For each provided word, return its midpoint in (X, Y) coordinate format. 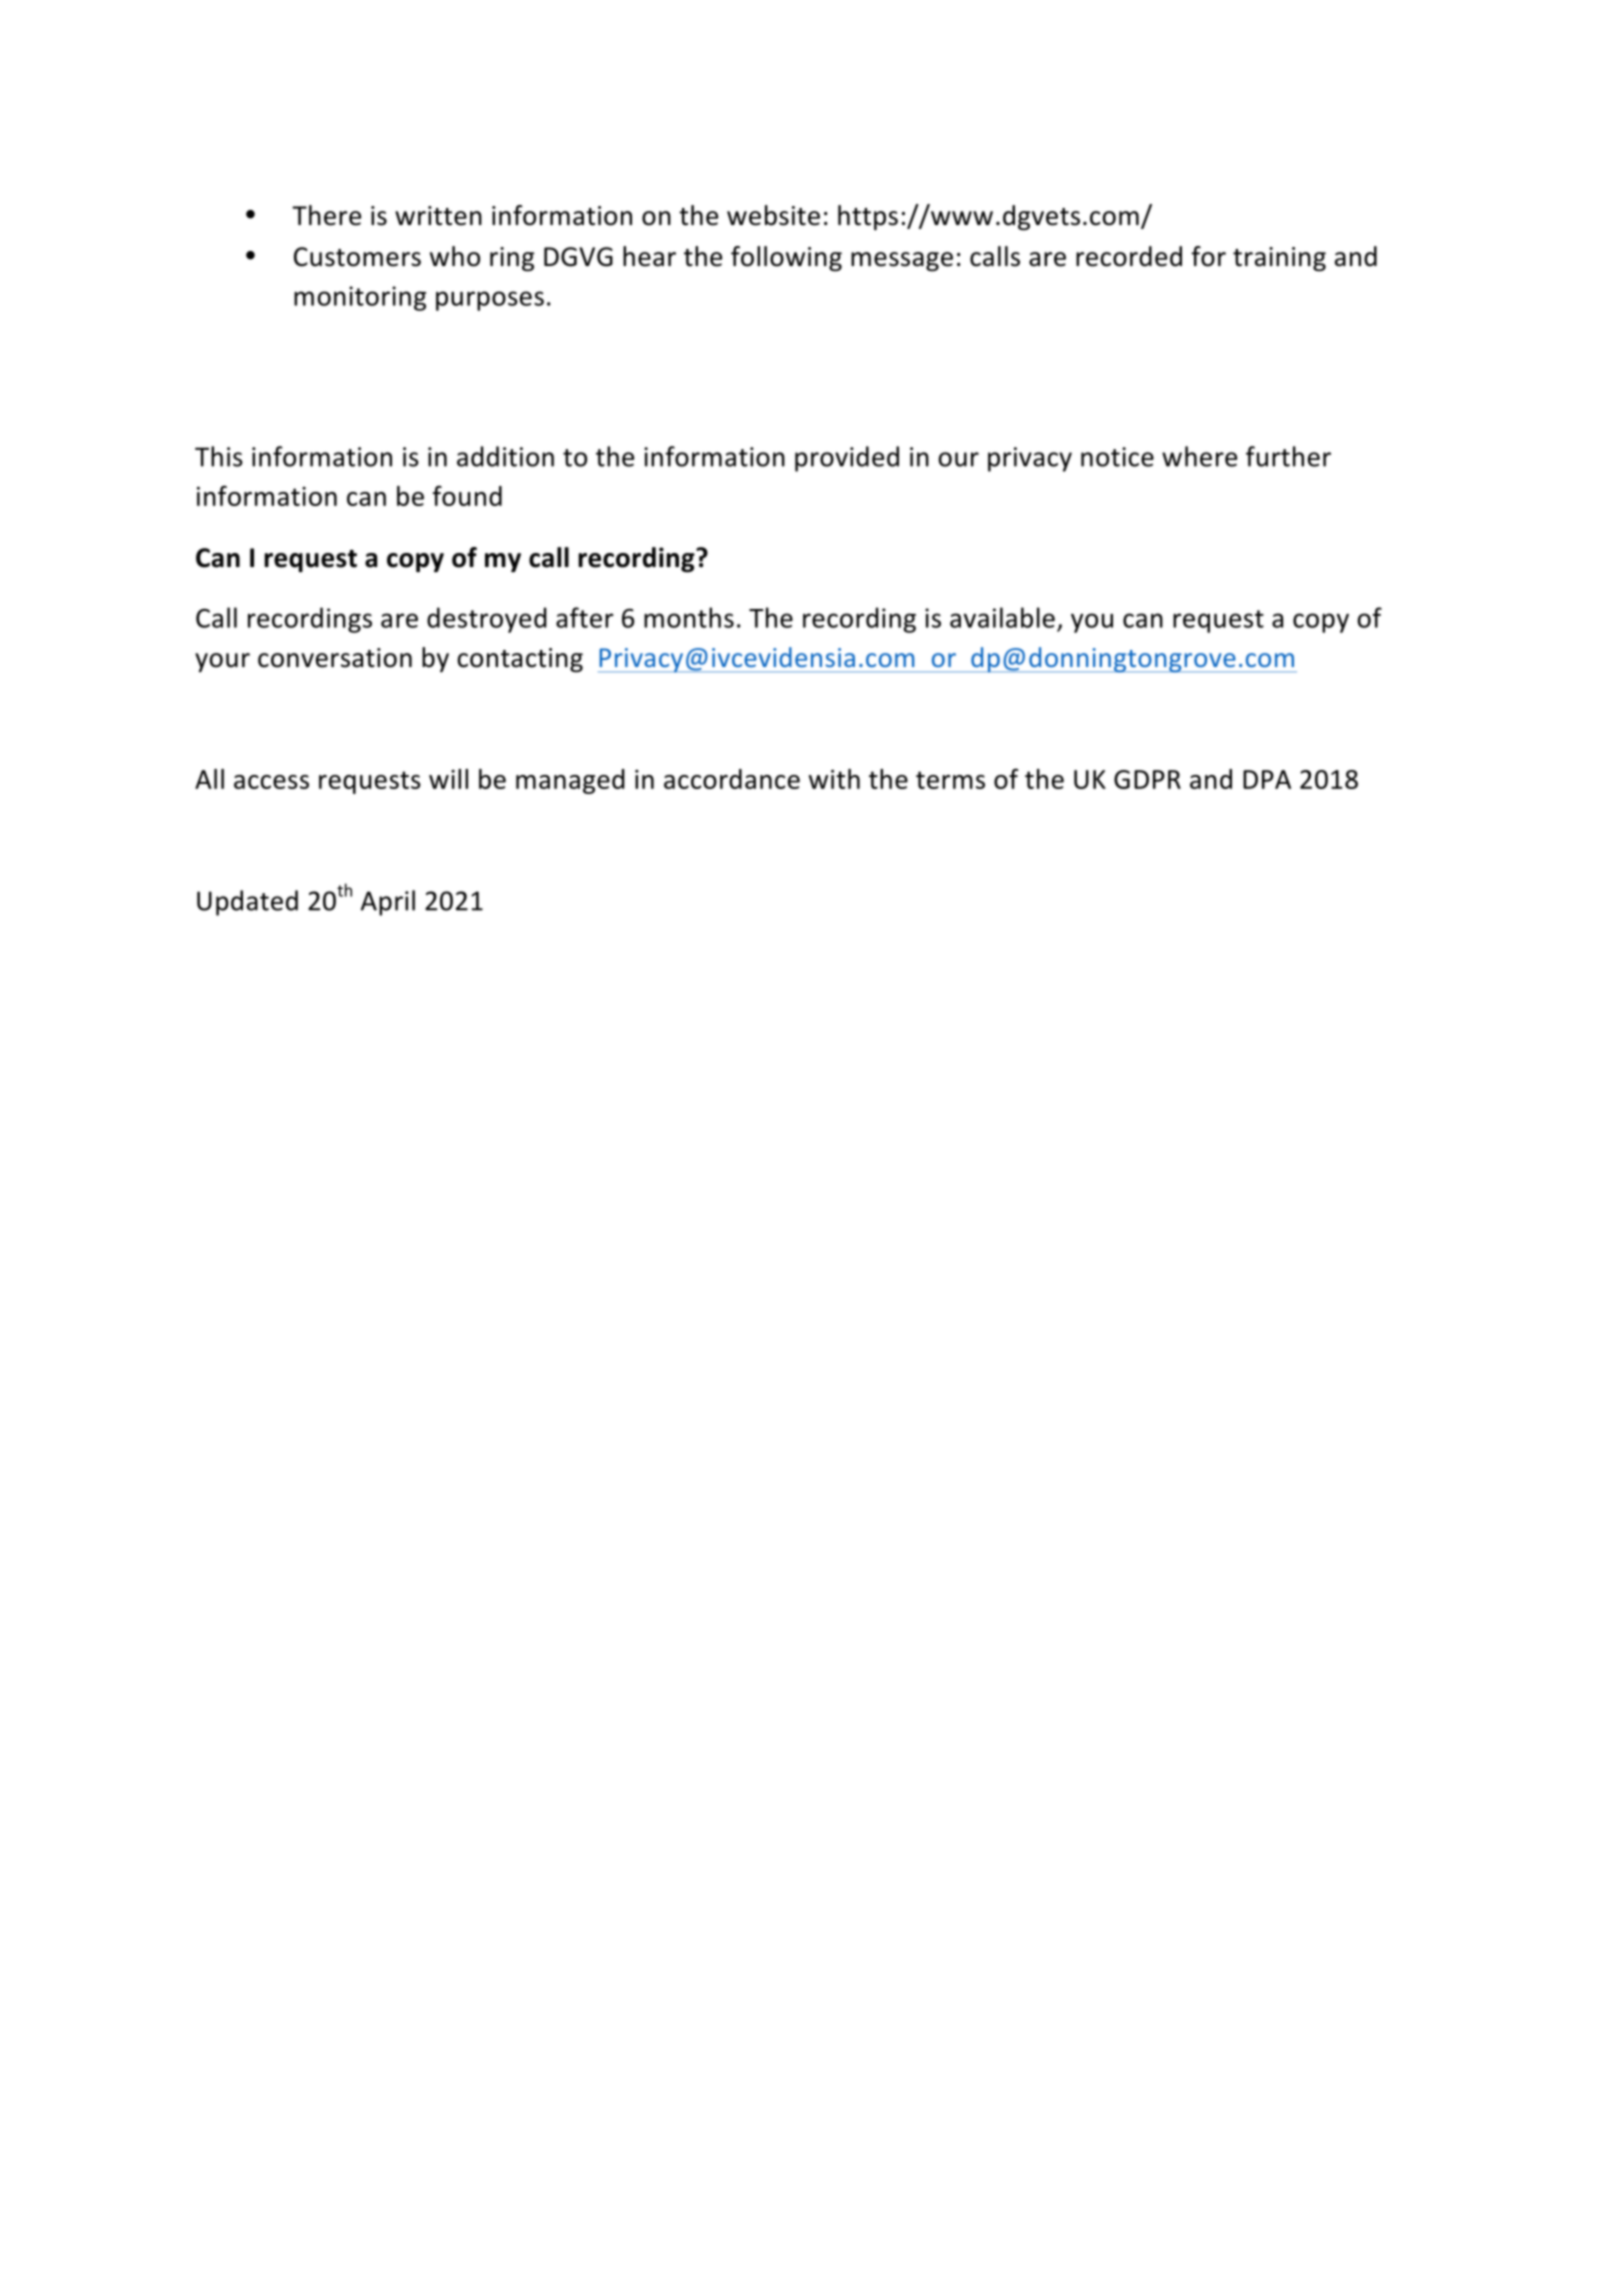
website (773, 215)
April (388, 903)
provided (847, 459)
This (219, 456)
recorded (1129, 256)
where (1199, 456)
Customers (357, 257)
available (1002, 617)
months (689, 617)
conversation (335, 658)
